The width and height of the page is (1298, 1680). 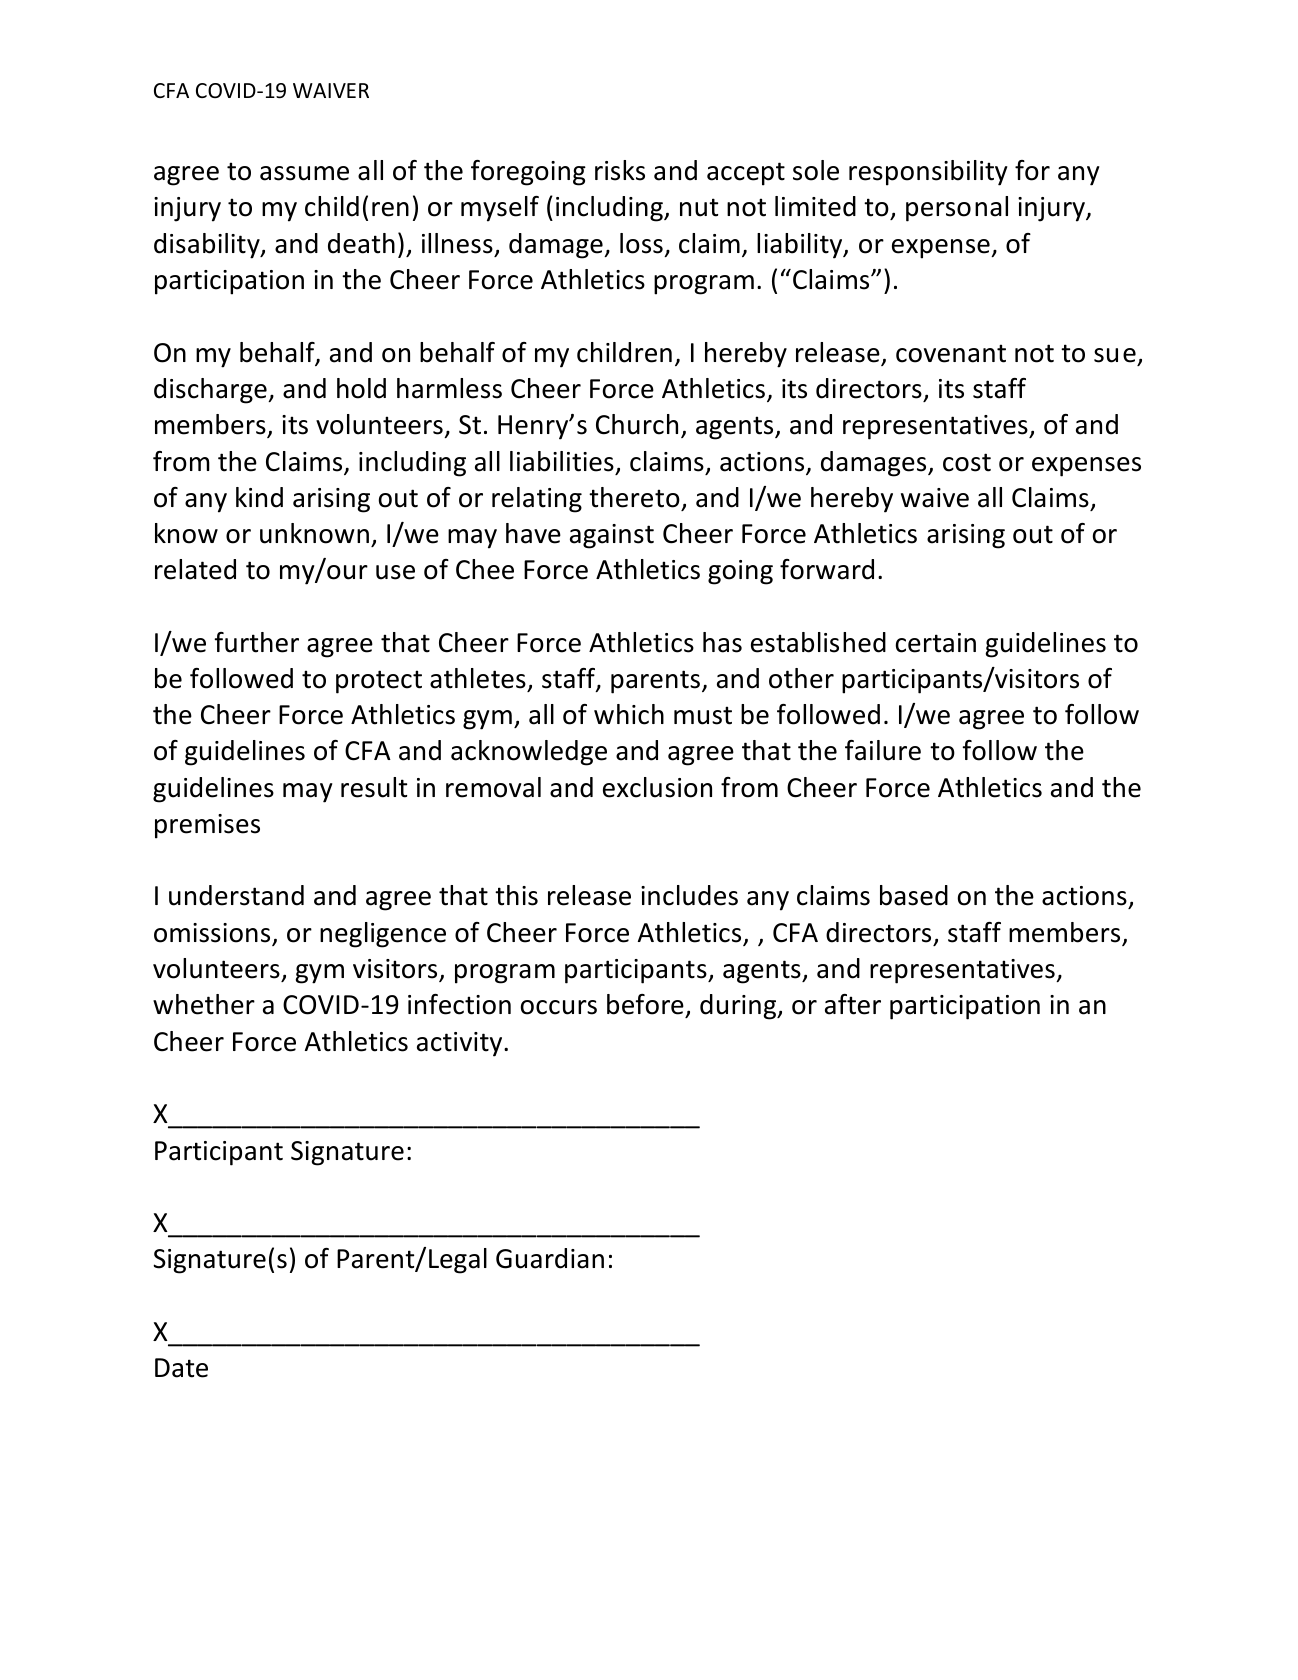 What do you see at coordinates (853, 1004) in the page?
I see `after` at bounding box center [853, 1004].
